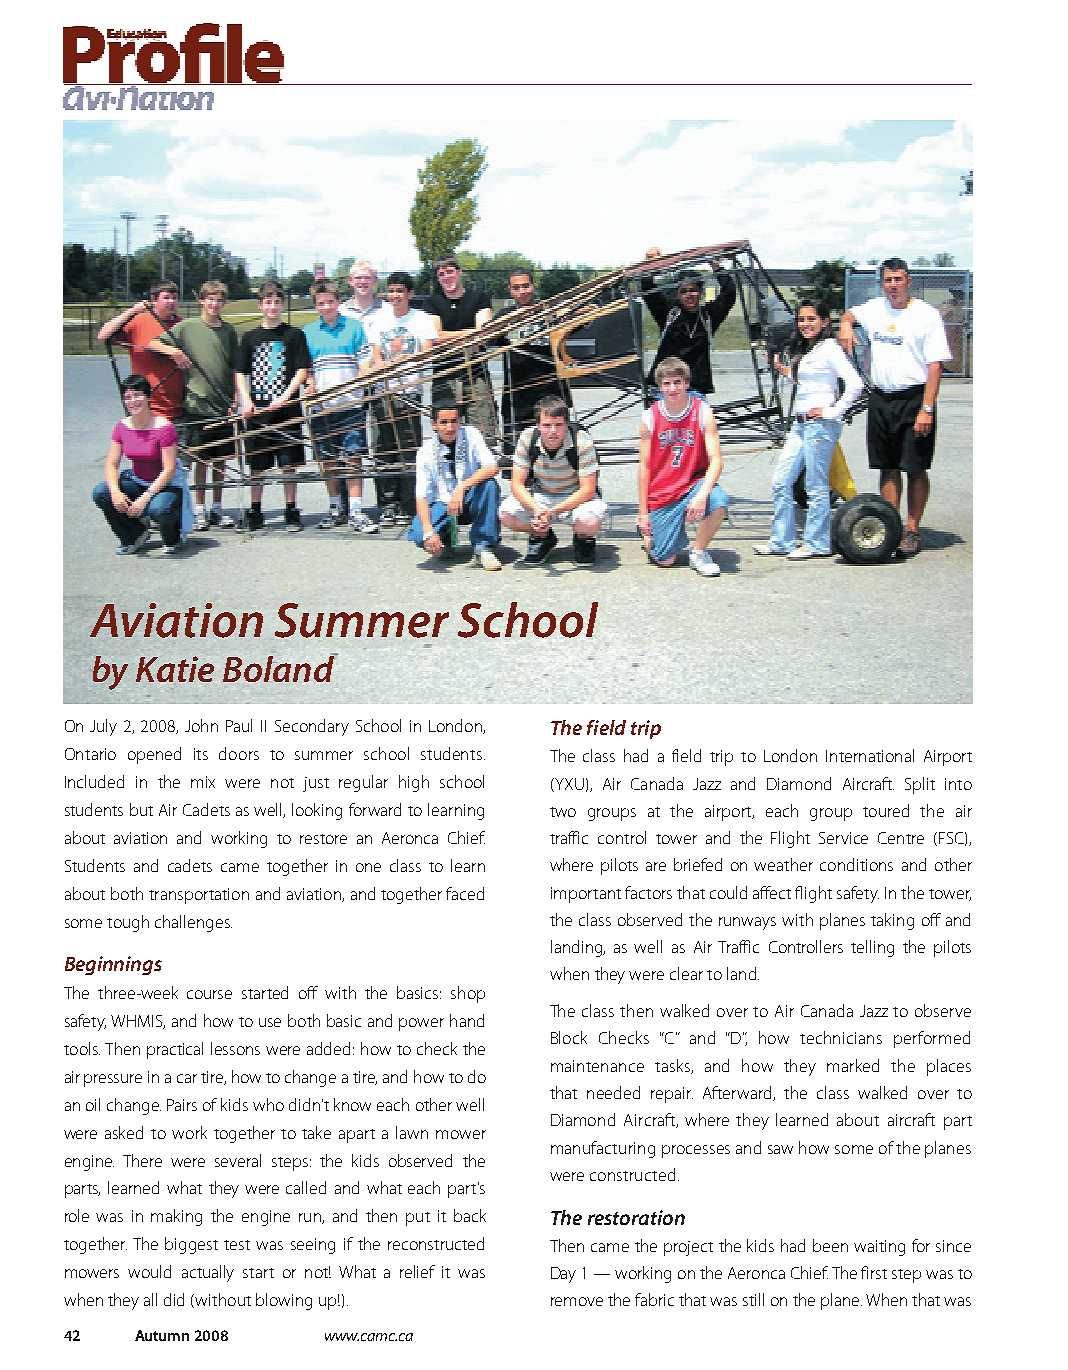  What do you see at coordinates (312, 727) in the screenshot?
I see `Secondary` at bounding box center [312, 727].
